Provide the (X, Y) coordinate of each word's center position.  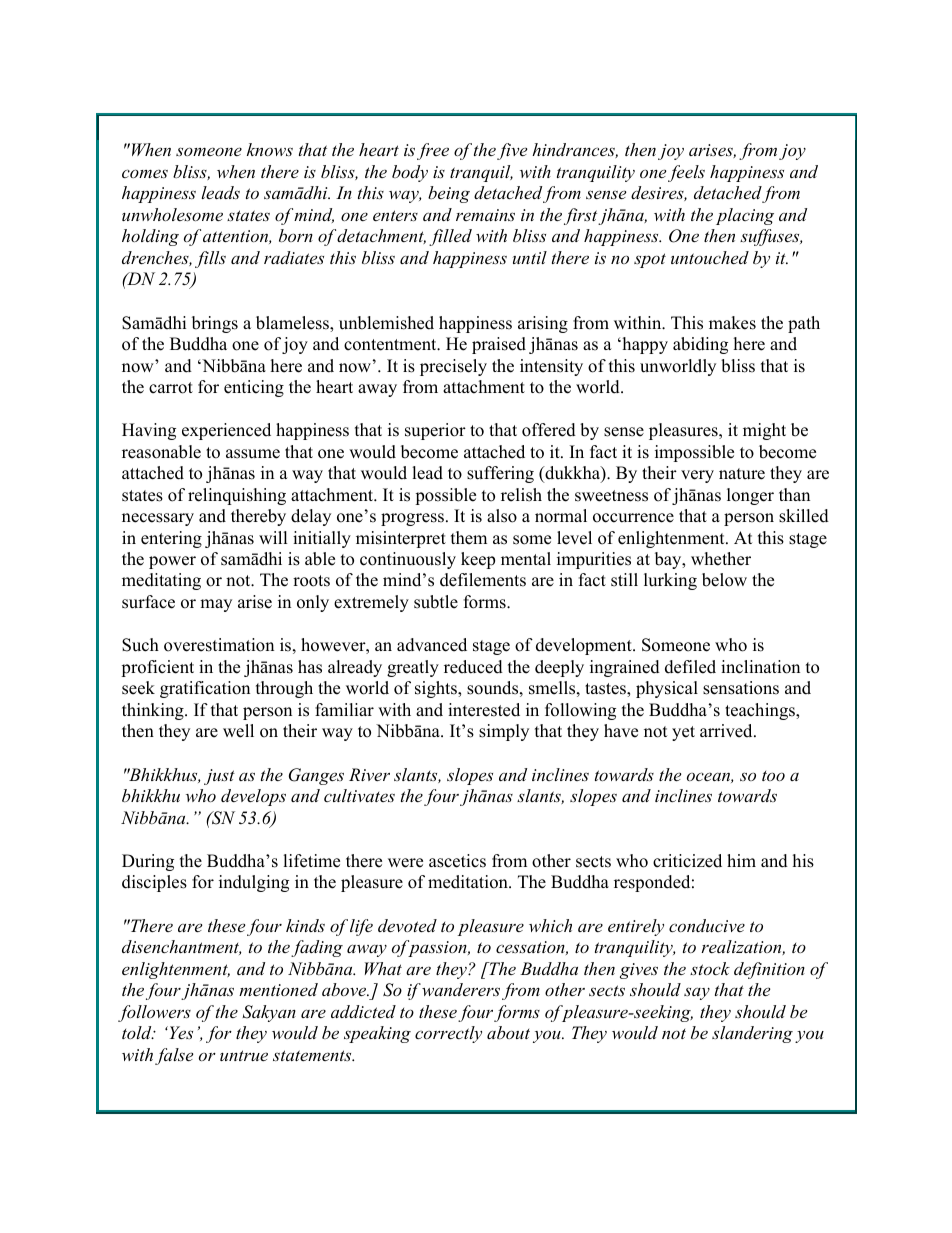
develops (253, 797)
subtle (436, 602)
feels (686, 173)
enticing (254, 388)
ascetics (457, 861)
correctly (448, 1034)
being (449, 194)
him (741, 860)
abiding (700, 345)
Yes (180, 1032)
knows (270, 149)
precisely (453, 367)
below (724, 580)
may (216, 605)
